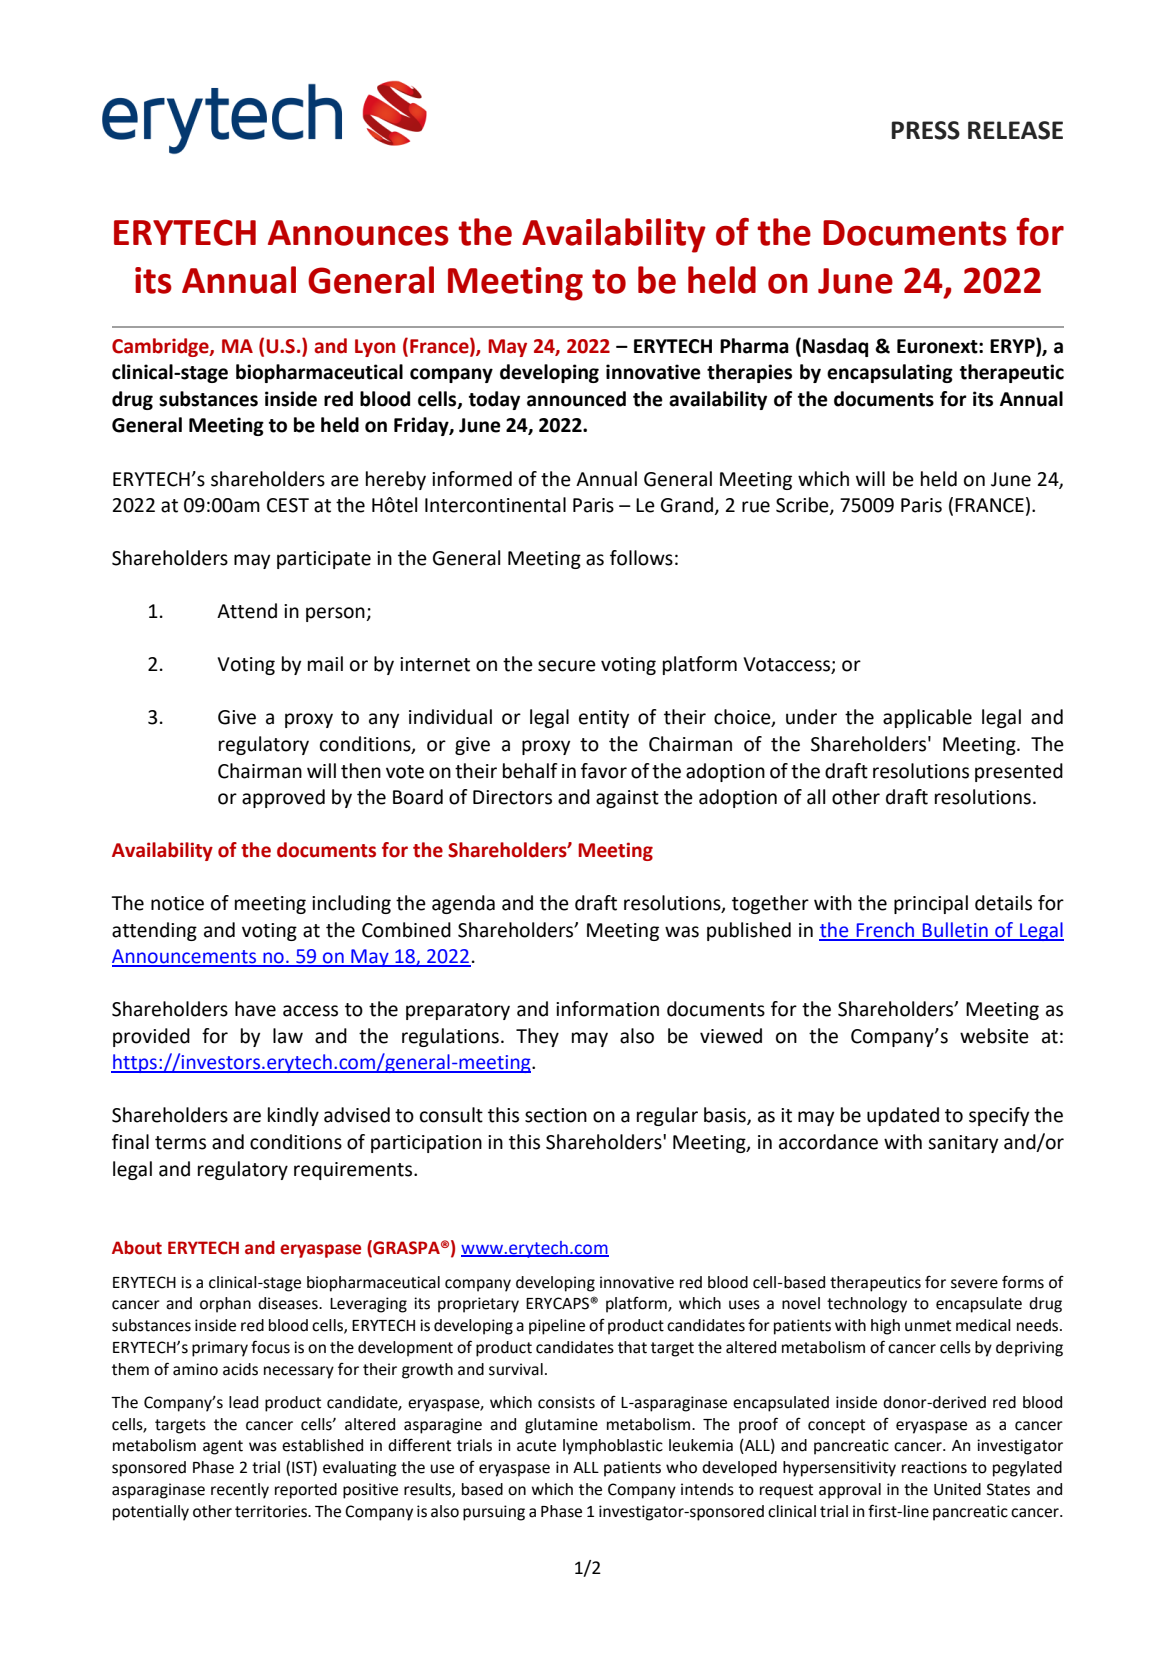 This image has width=1176, height=1664. What do you see at coordinates (240, 1491) in the image?
I see `recently` at bounding box center [240, 1491].
